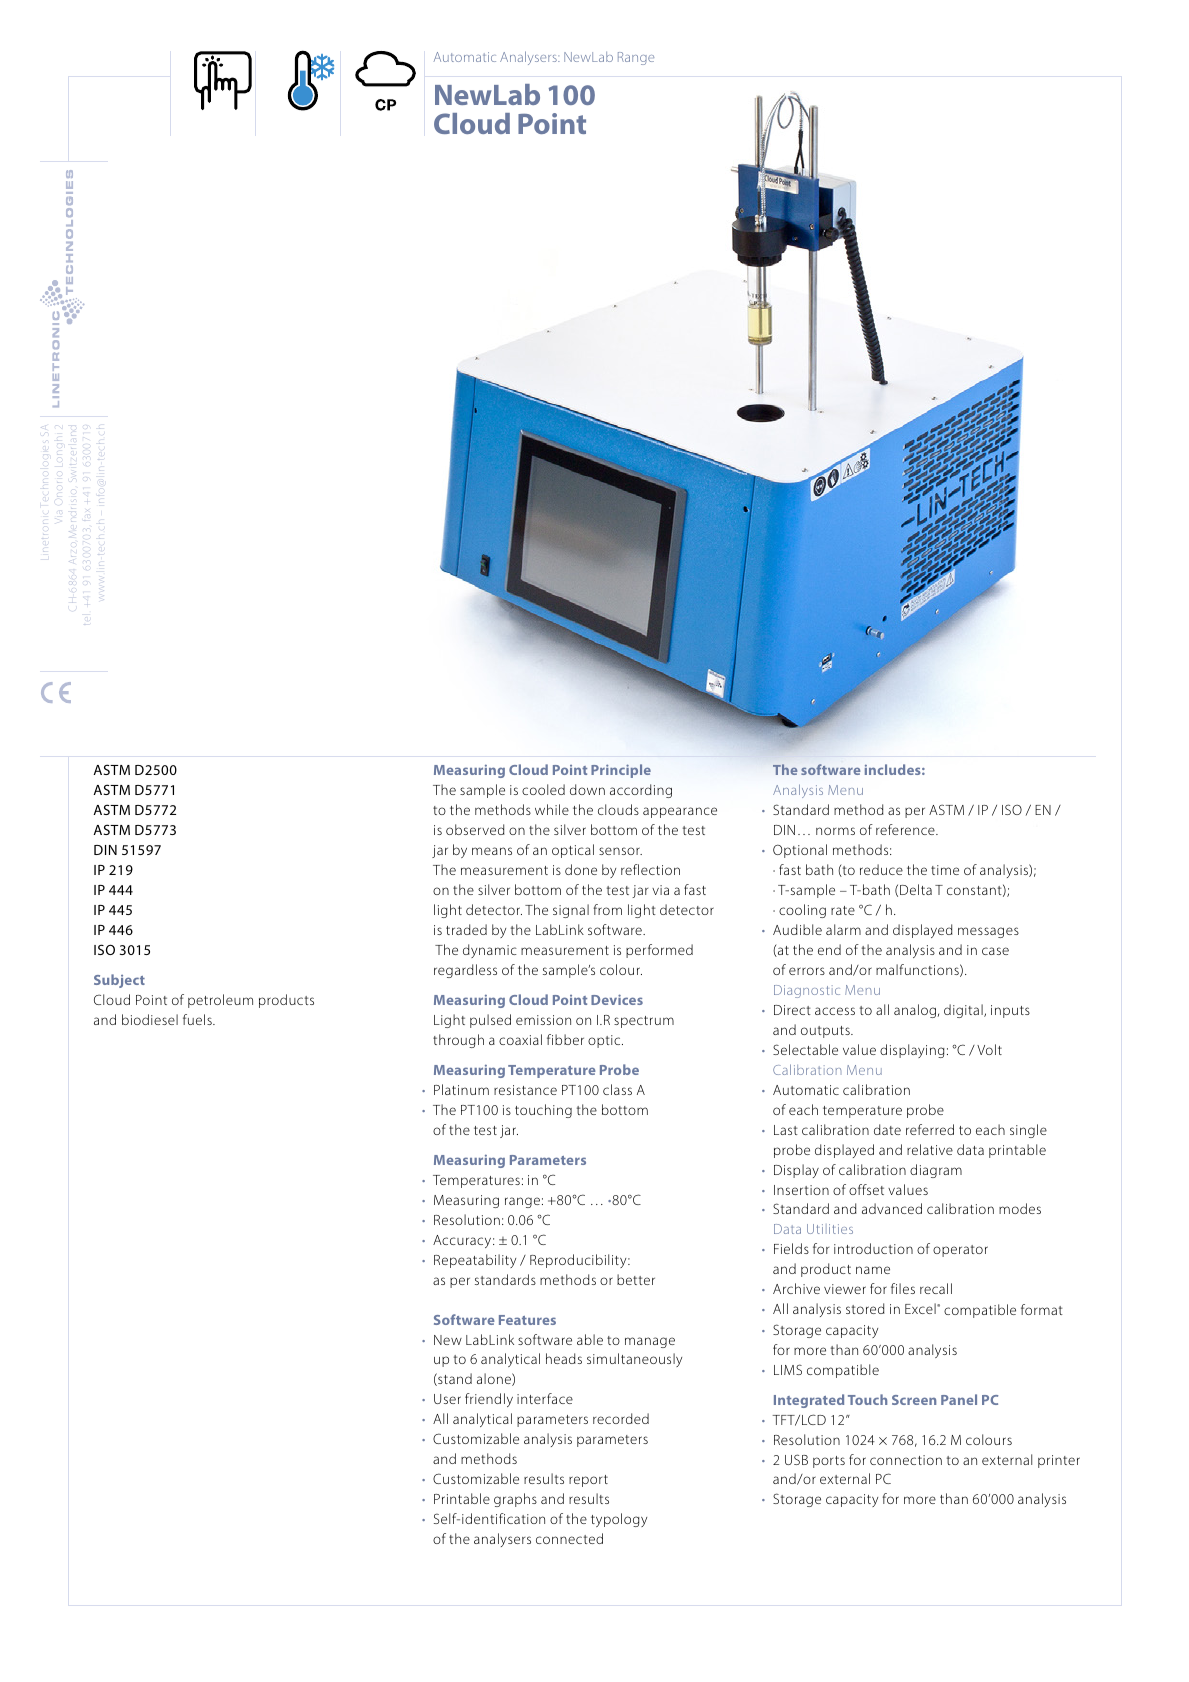 The height and width of the screenshot is (1682, 1189). Describe the element at coordinates (587, 789) in the screenshot. I see `down` at that location.
